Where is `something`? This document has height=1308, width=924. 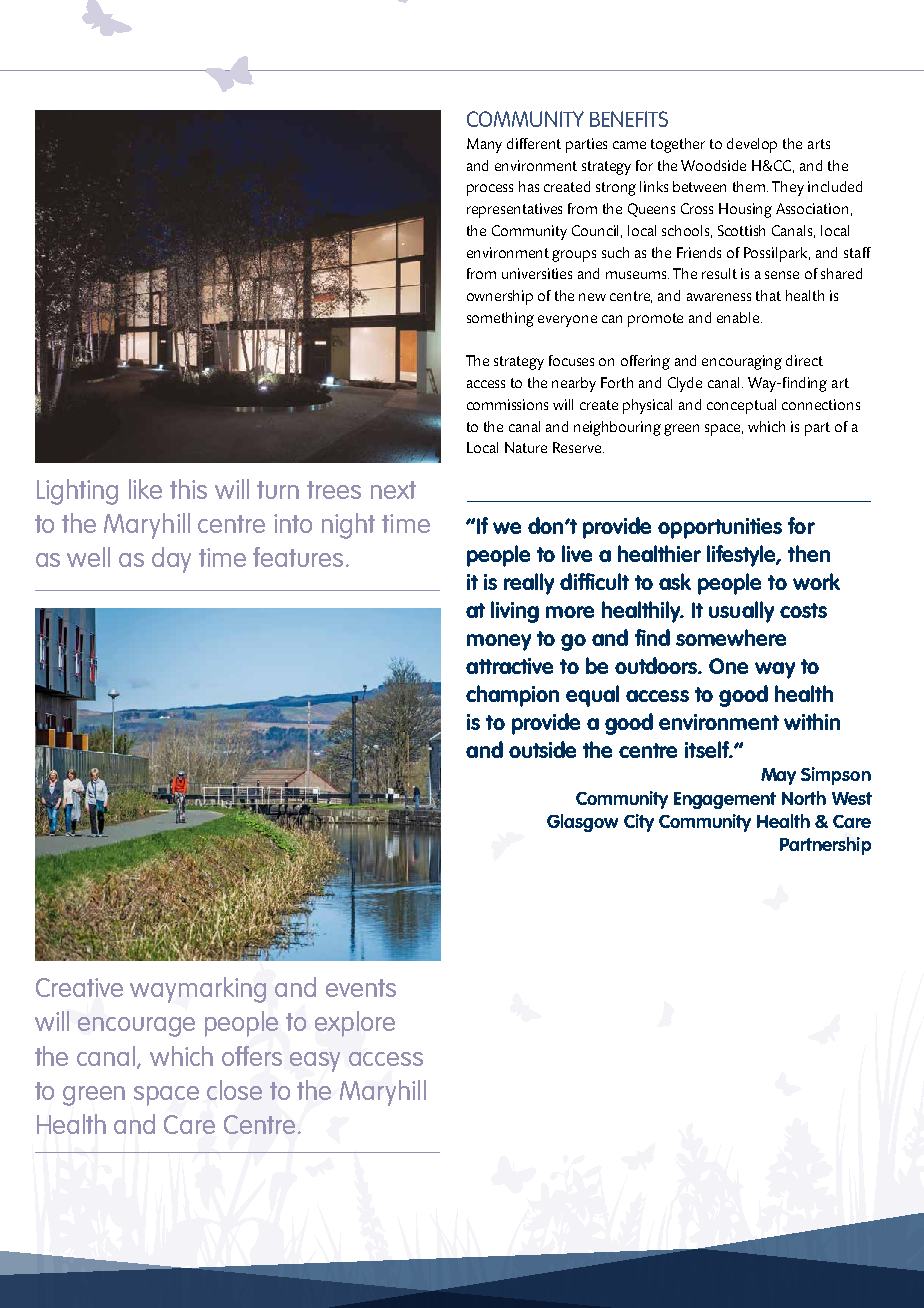
something is located at coordinates (500, 319).
